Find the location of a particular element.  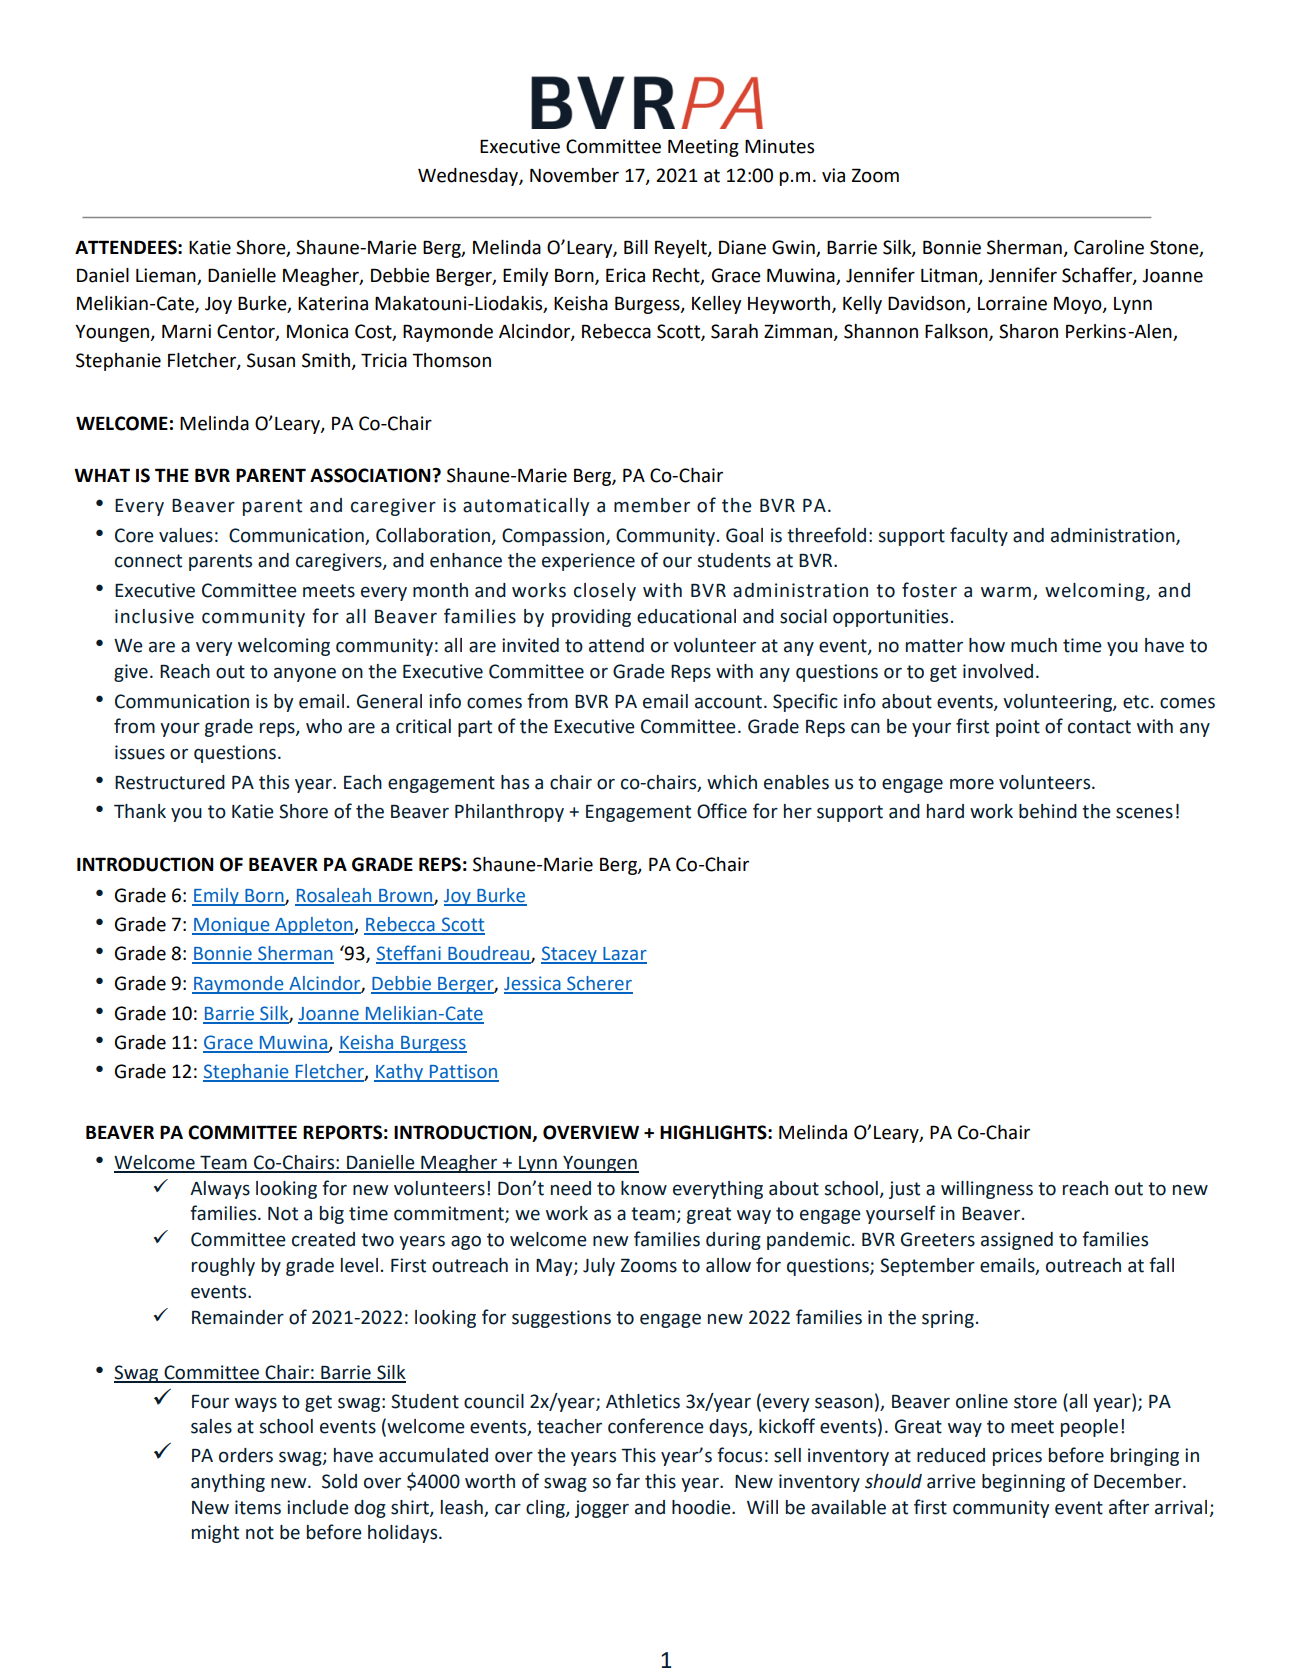

assigned is located at coordinates (1017, 1241).
